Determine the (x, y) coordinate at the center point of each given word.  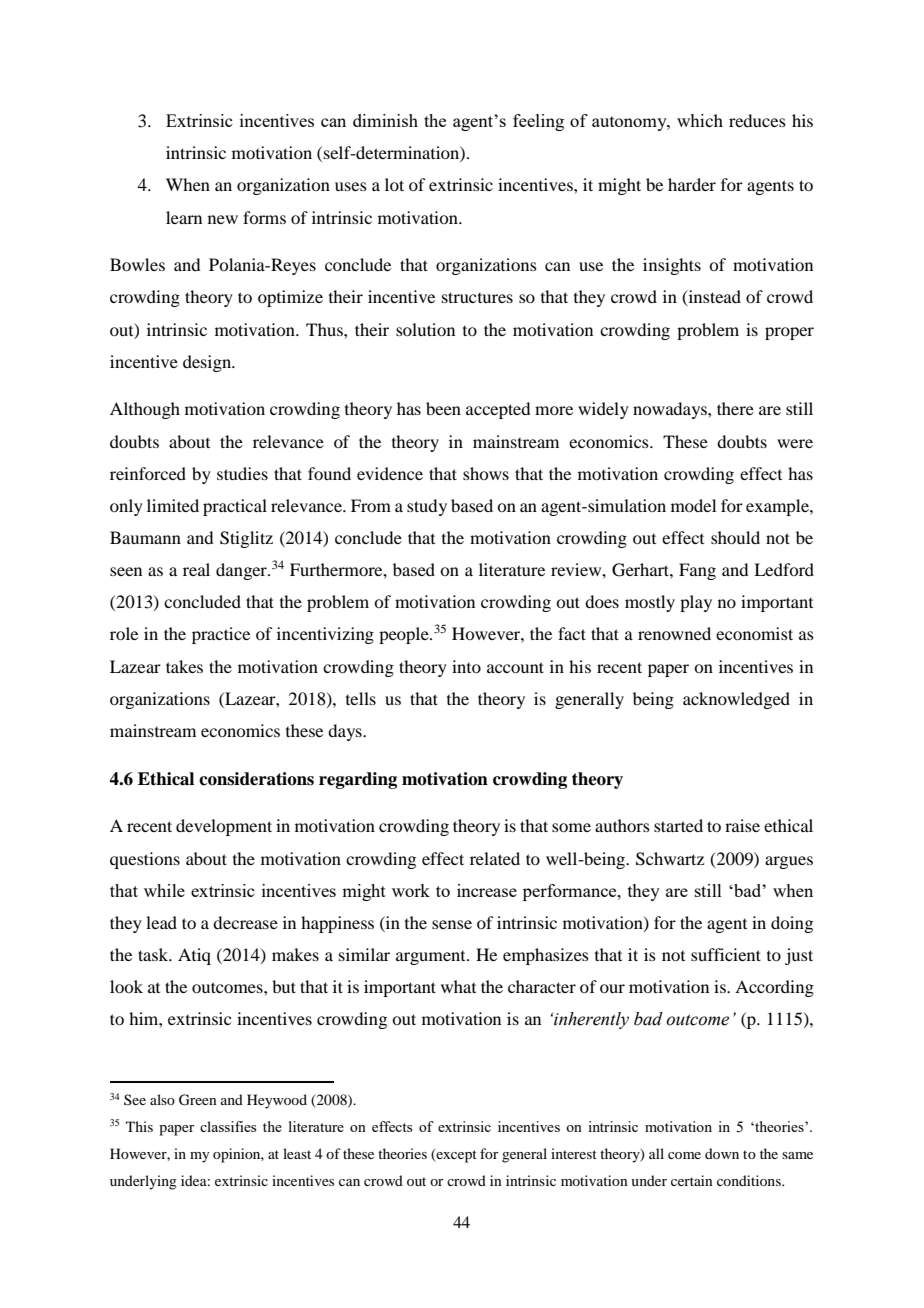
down (722, 1153)
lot (394, 184)
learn (184, 217)
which (700, 120)
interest (574, 1153)
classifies (228, 1126)
